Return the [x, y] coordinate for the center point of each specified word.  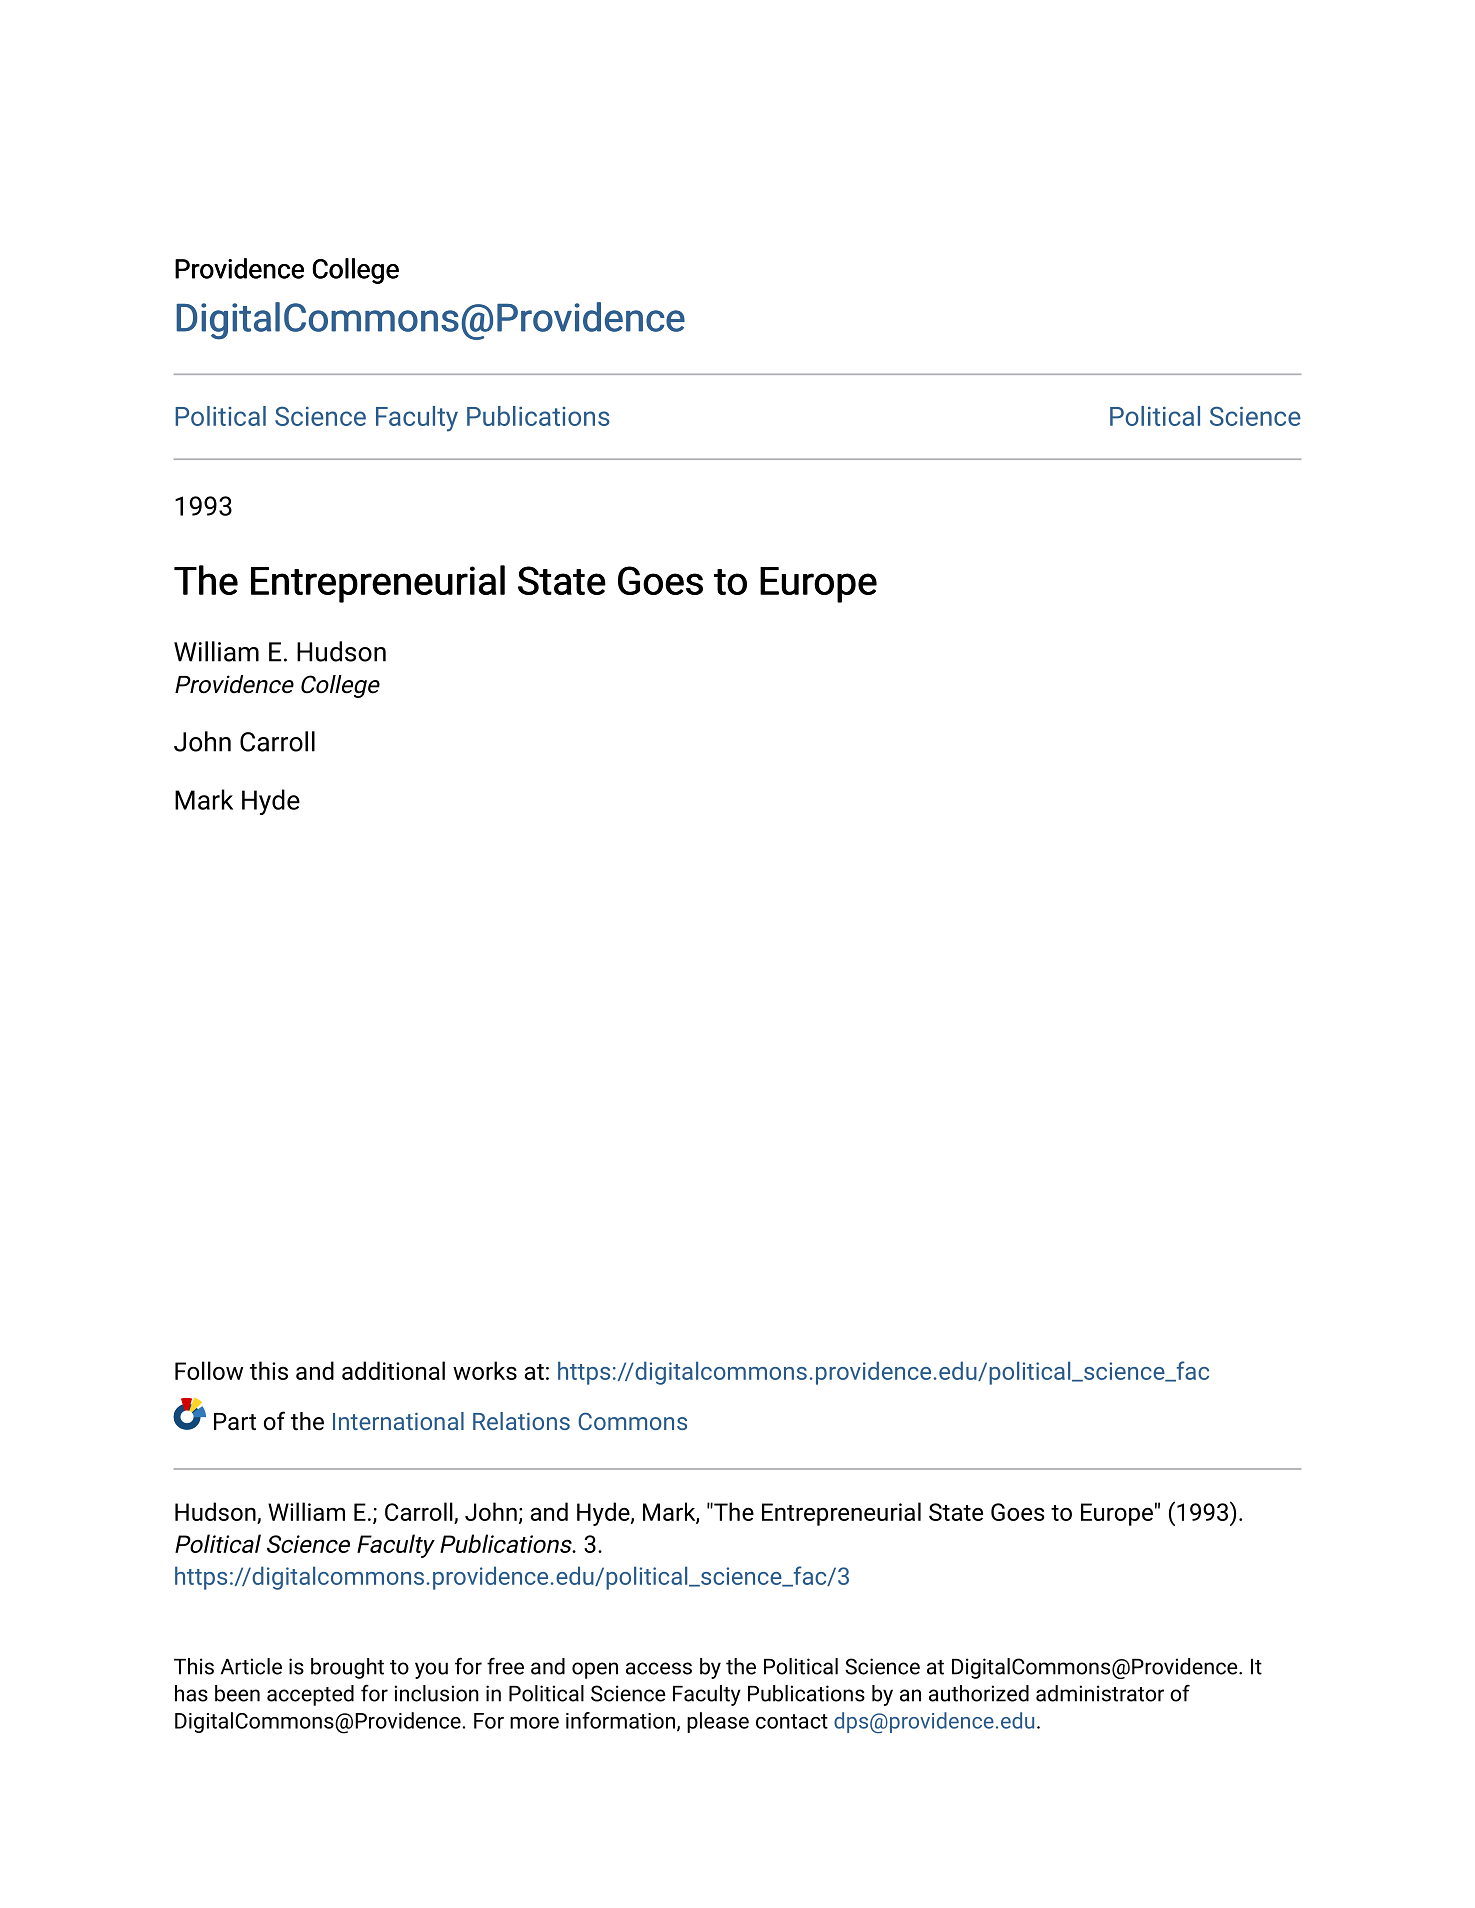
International [398, 1421]
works [485, 1370]
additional [393, 1370]
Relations [521, 1421]
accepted [310, 1695]
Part [235, 1422]
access [659, 1668]
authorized [979, 1693]
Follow [209, 1370]
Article [251, 1666]
